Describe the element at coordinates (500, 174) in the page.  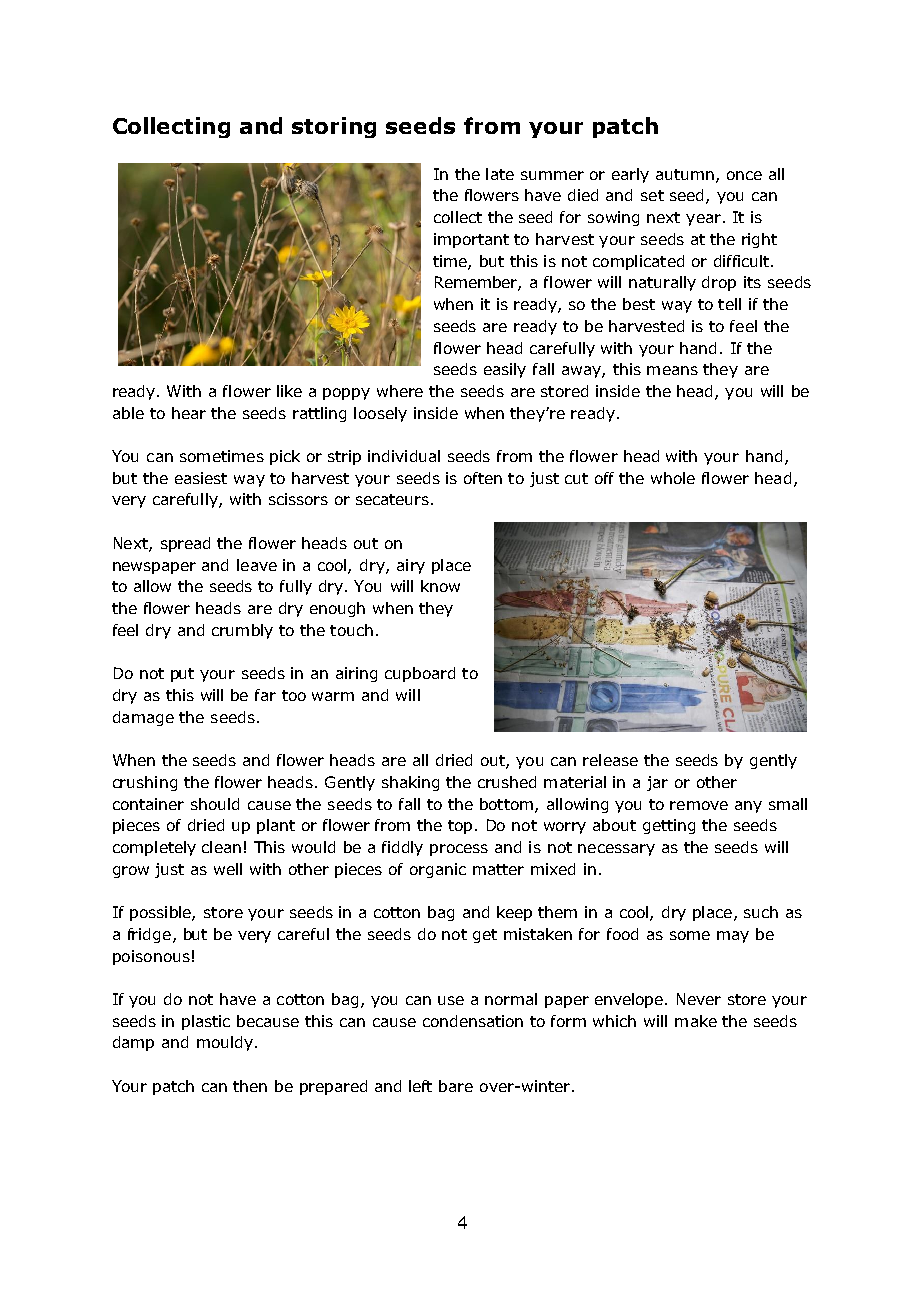
I see `late` at that location.
